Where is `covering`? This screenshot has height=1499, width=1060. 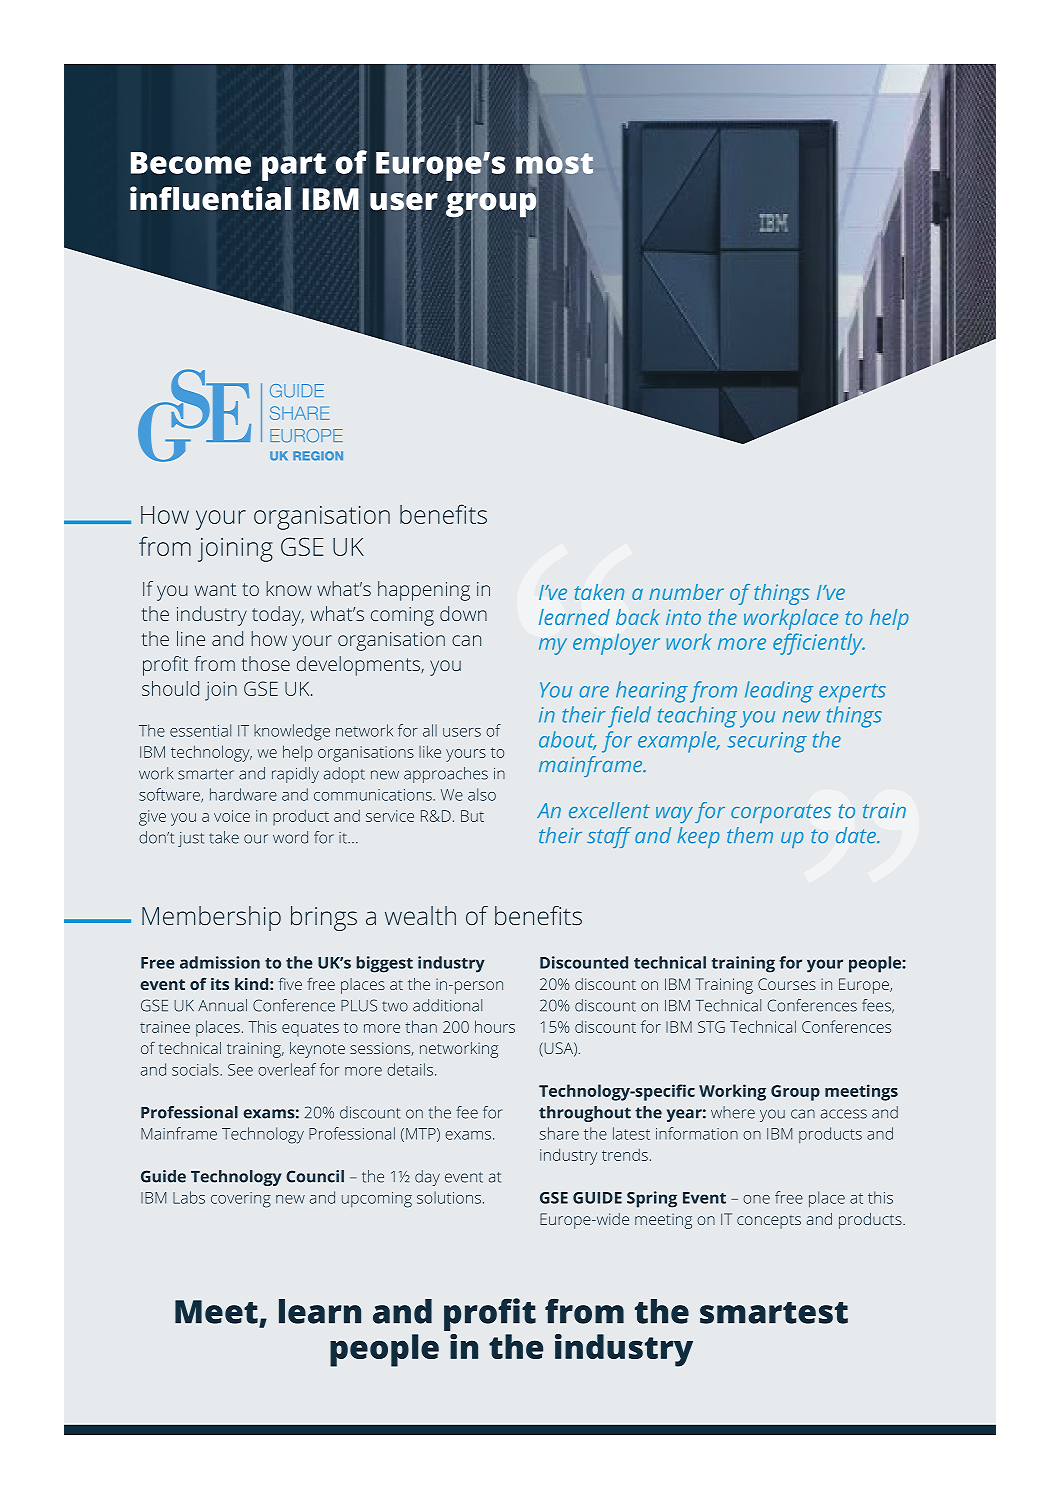
covering is located at coordinates (241, 1200).
